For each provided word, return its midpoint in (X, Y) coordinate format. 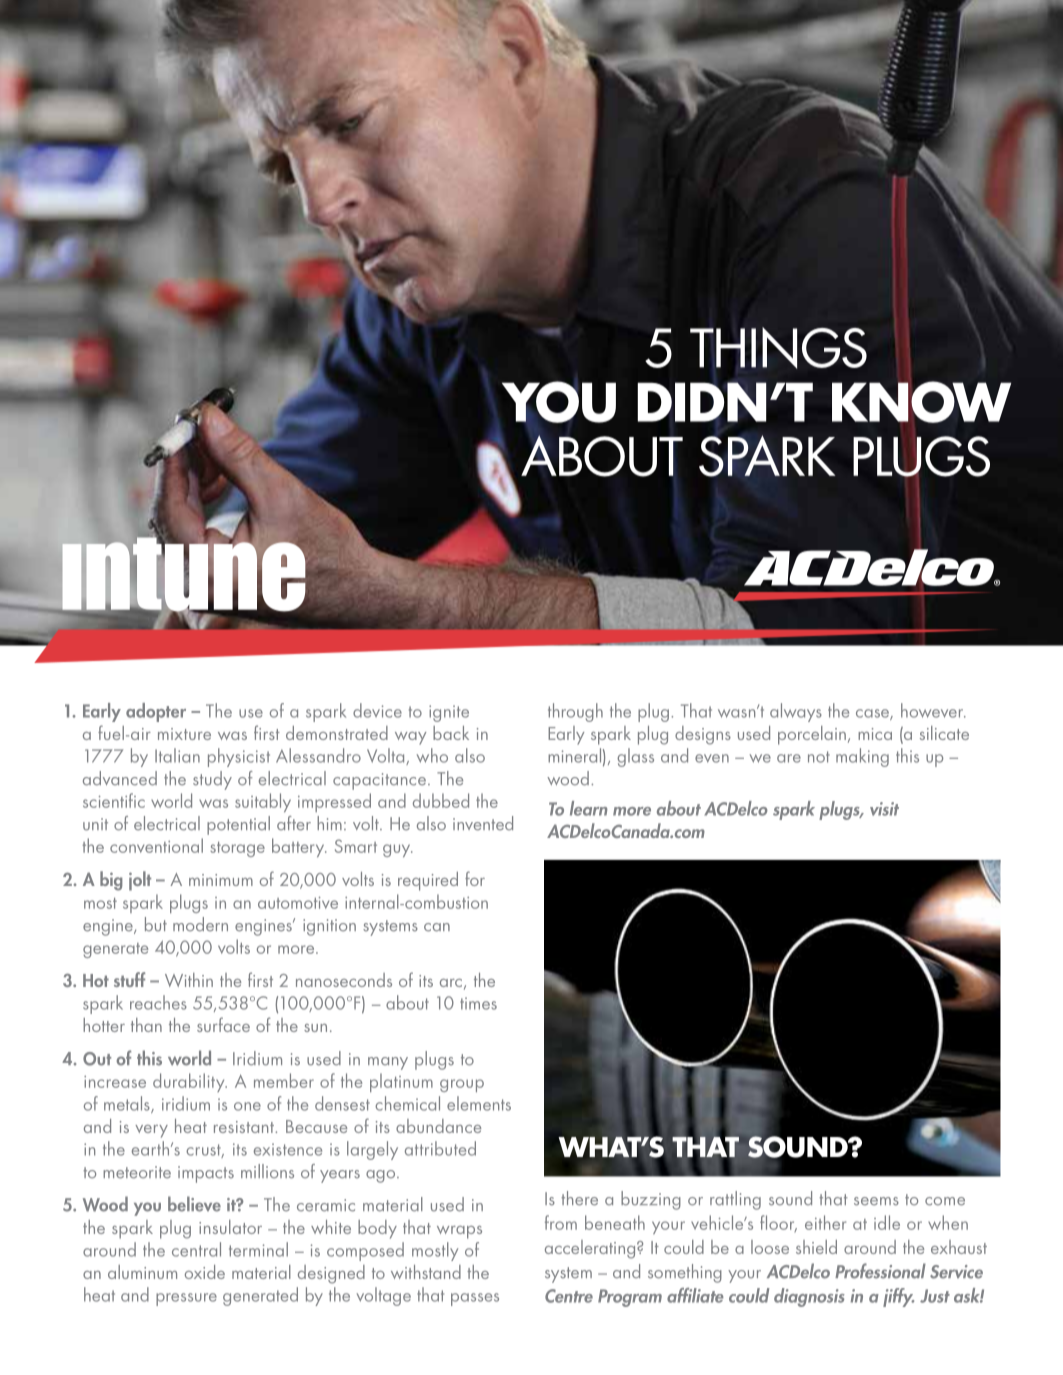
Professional (880, 1271)
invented (483, 823)
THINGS (778, 348)
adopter (156, 712)
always (796, 712)
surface (223, 1024)
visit (884, 809)
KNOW (921, 401)
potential (238, 825)
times (478, 1003)
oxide (205, 1272)
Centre (569, 1296)
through (575, 712)
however (933, 710)
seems (876, 1201)
